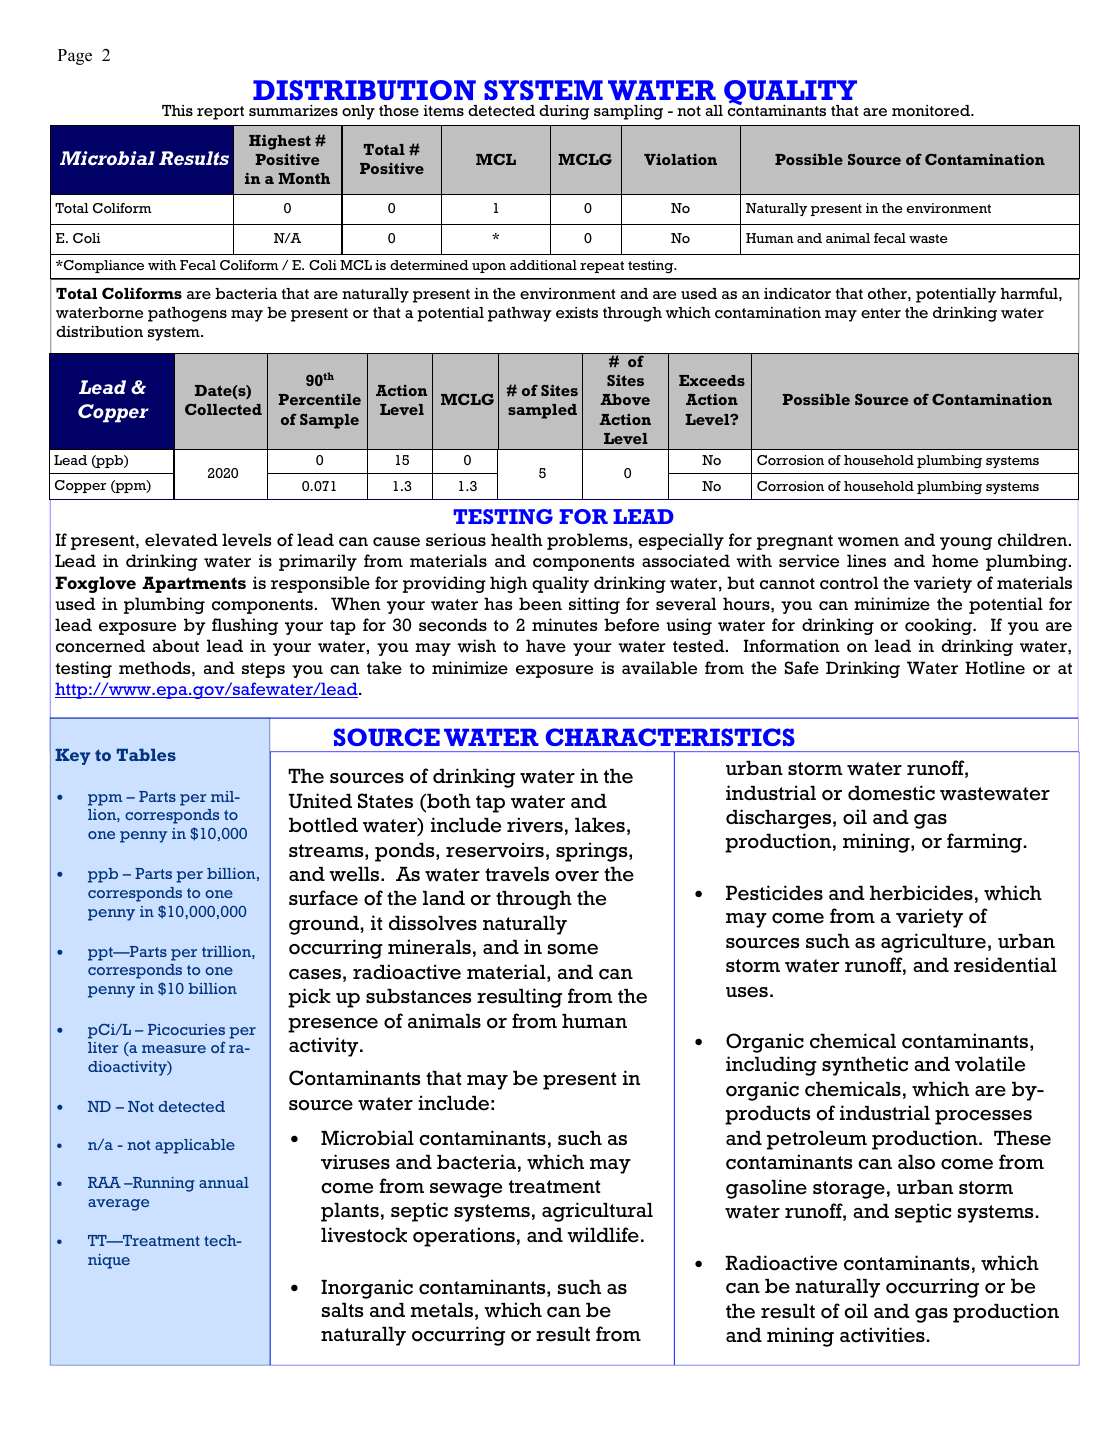 Image resolution: width=1110 pixels, height=1436 pixels. Describe the element at coordinates (564, 112) in the screenshot. I see `during` at that location.
